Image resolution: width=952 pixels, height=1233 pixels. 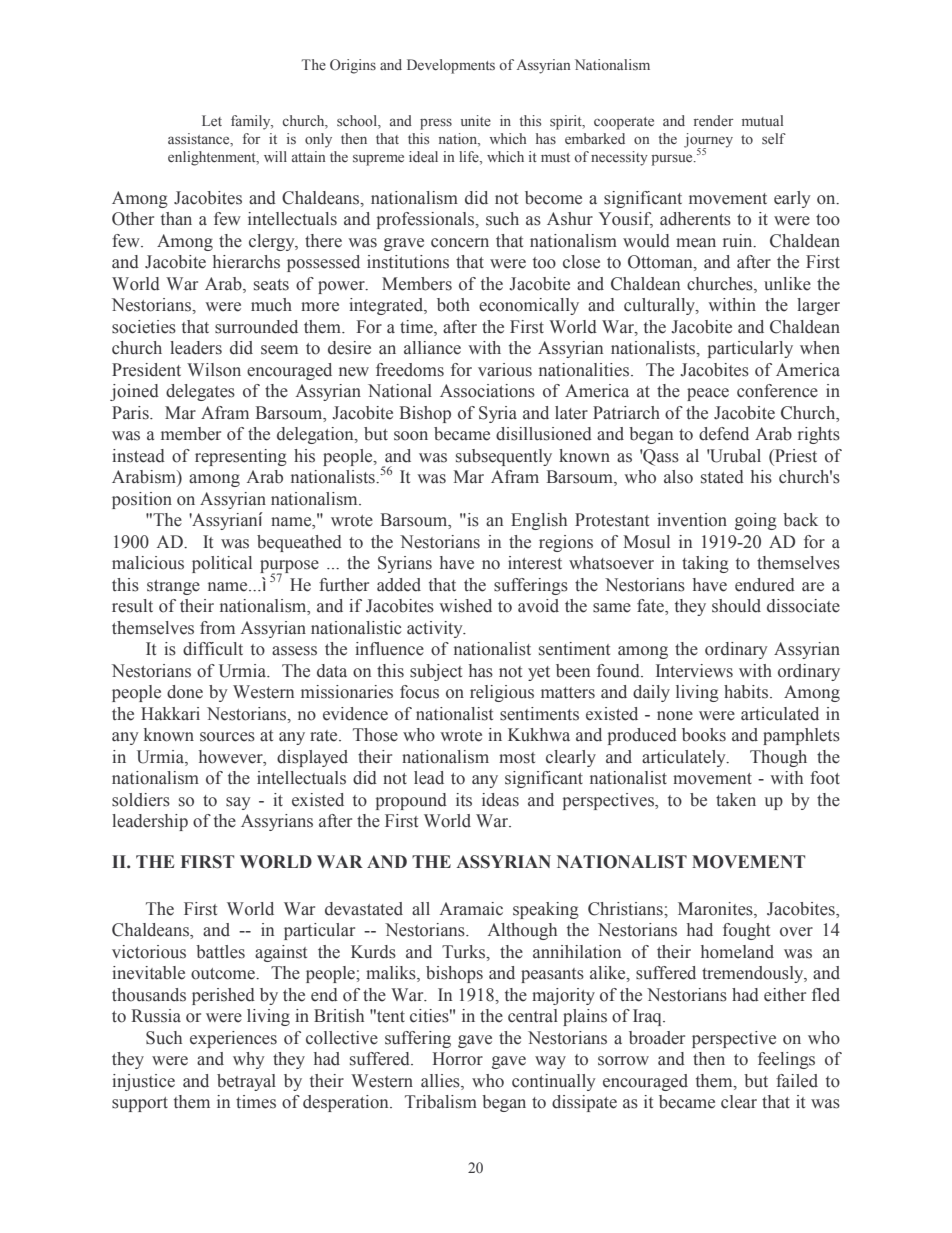 What do you see at coordinates (765, 585) in the screenshot?
I see `endured` at bounding box center [765, 585].
